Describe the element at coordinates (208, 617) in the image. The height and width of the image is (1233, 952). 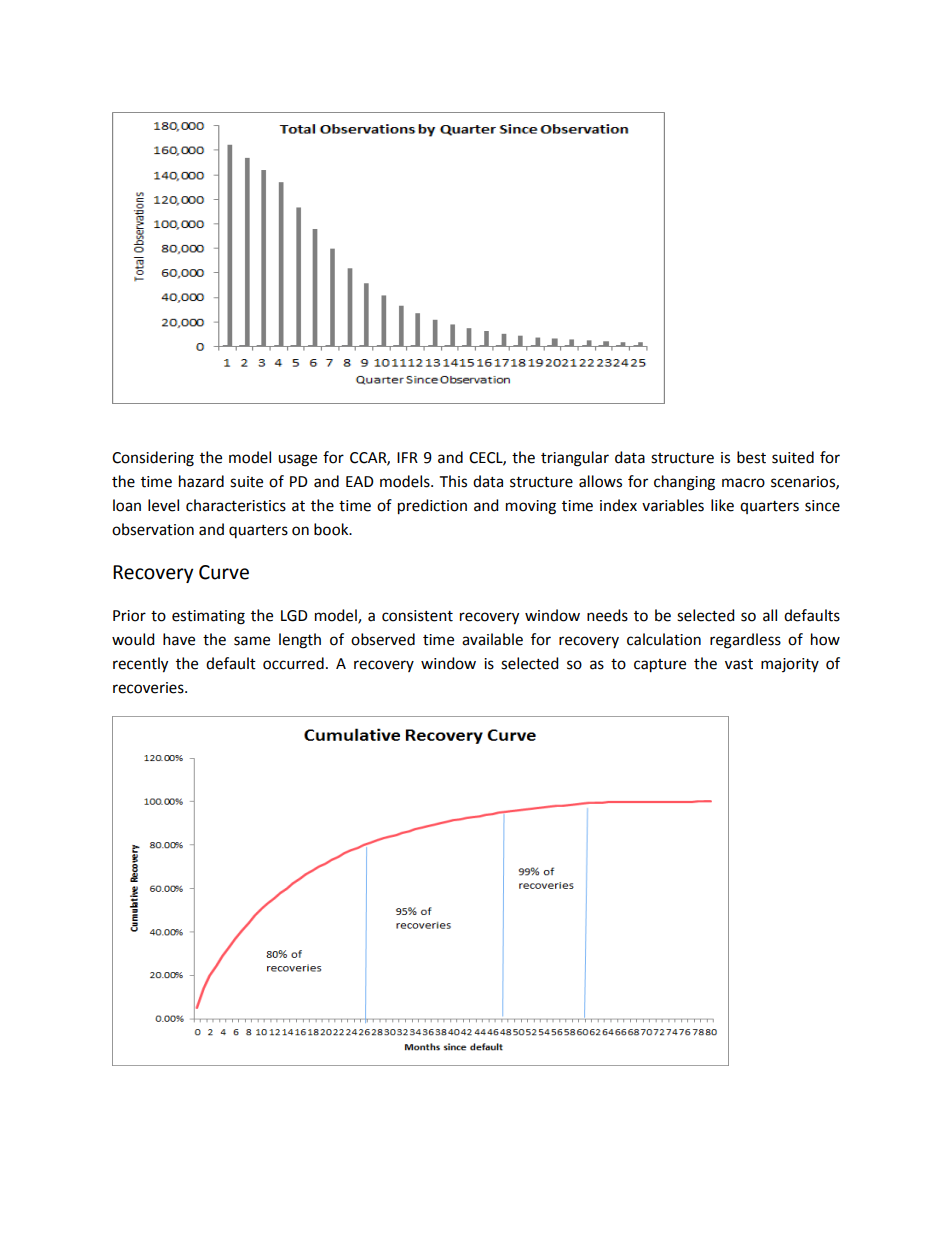
I see `estimating` at that location.
